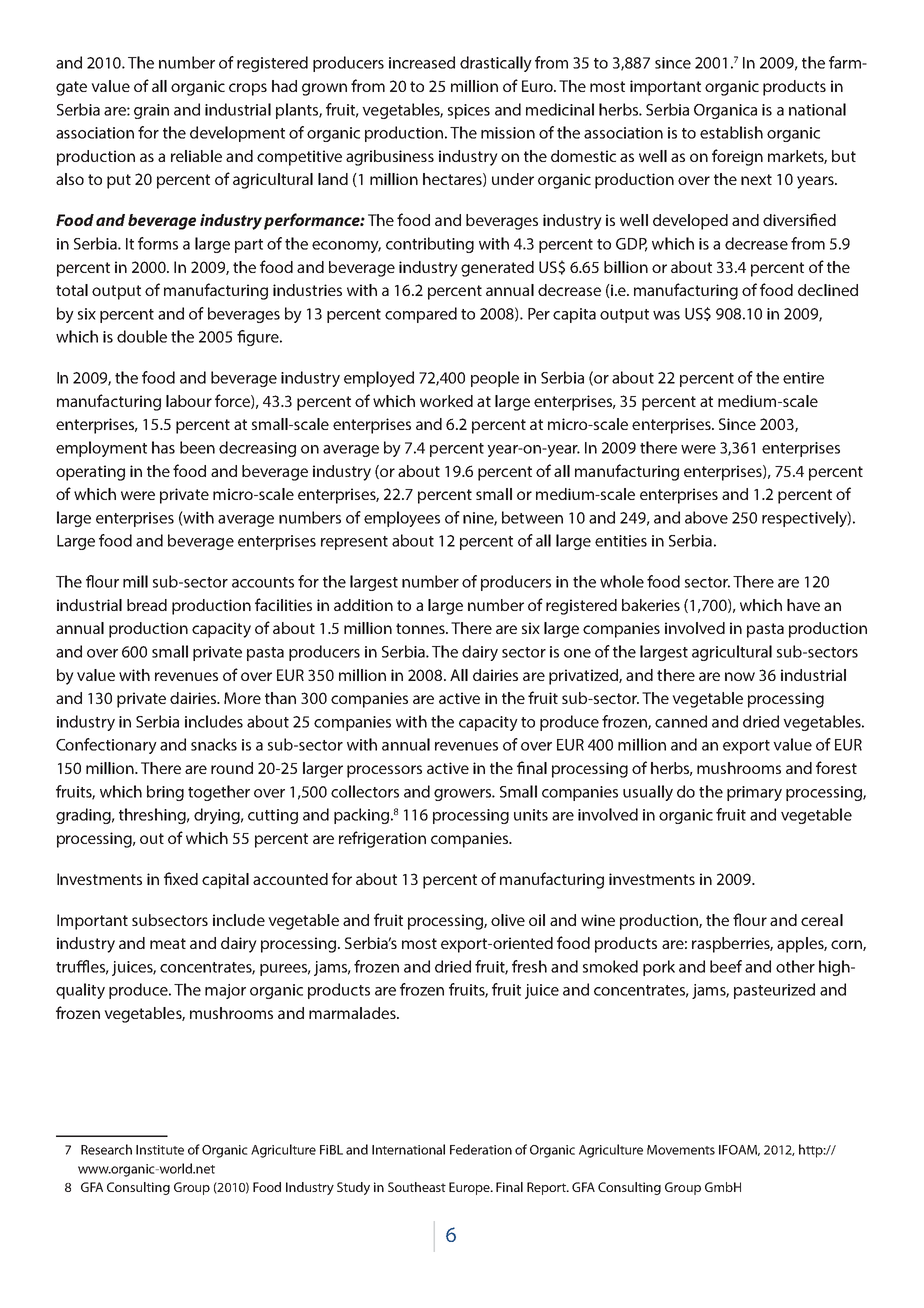 Image resolution: width=924 pixels, height=1308 pixels. Describe the element at coordinates (147, 605) in the screenshot. I see `bread` at that location.
